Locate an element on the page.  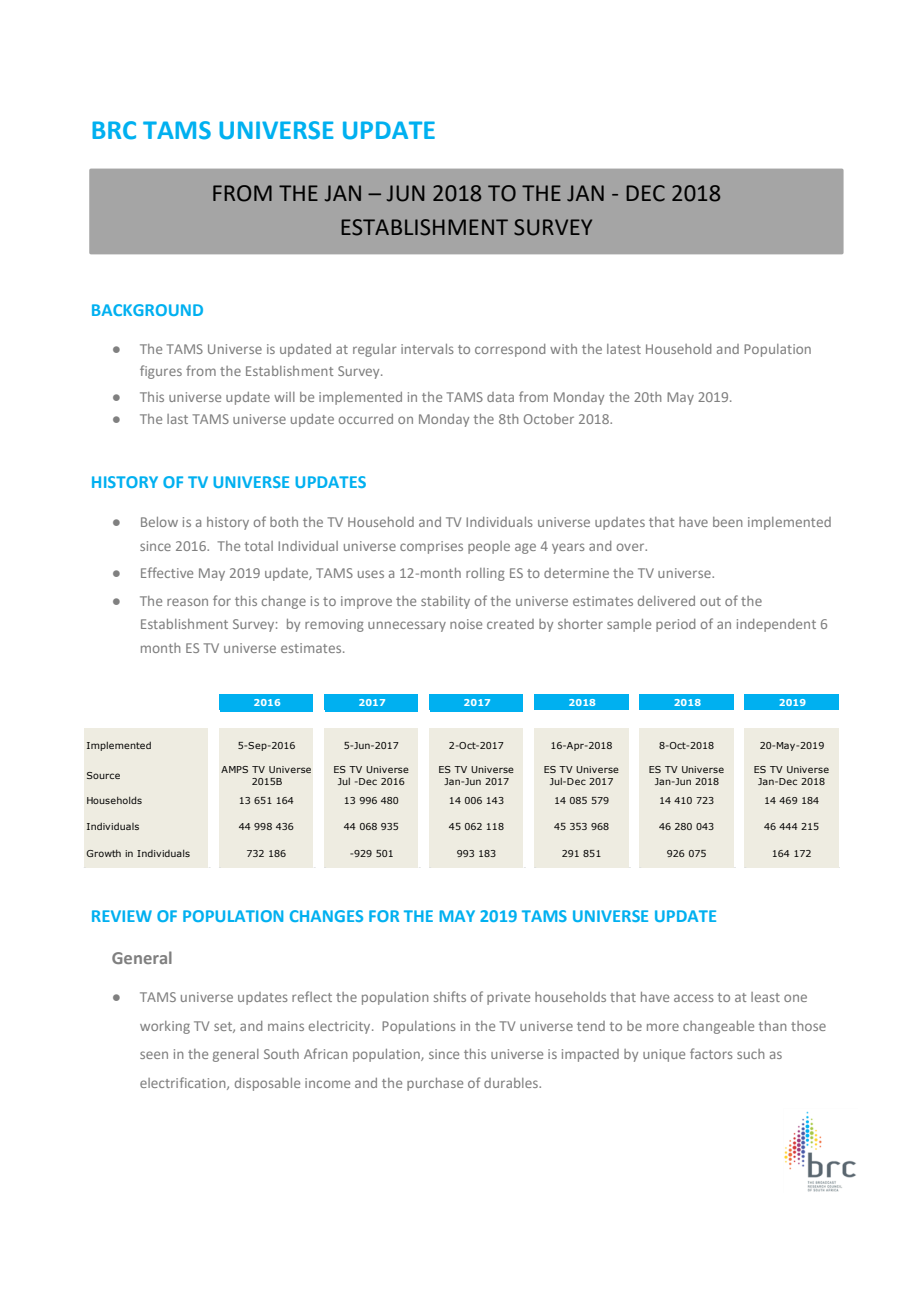
last is located at coordinates (177, 419).
